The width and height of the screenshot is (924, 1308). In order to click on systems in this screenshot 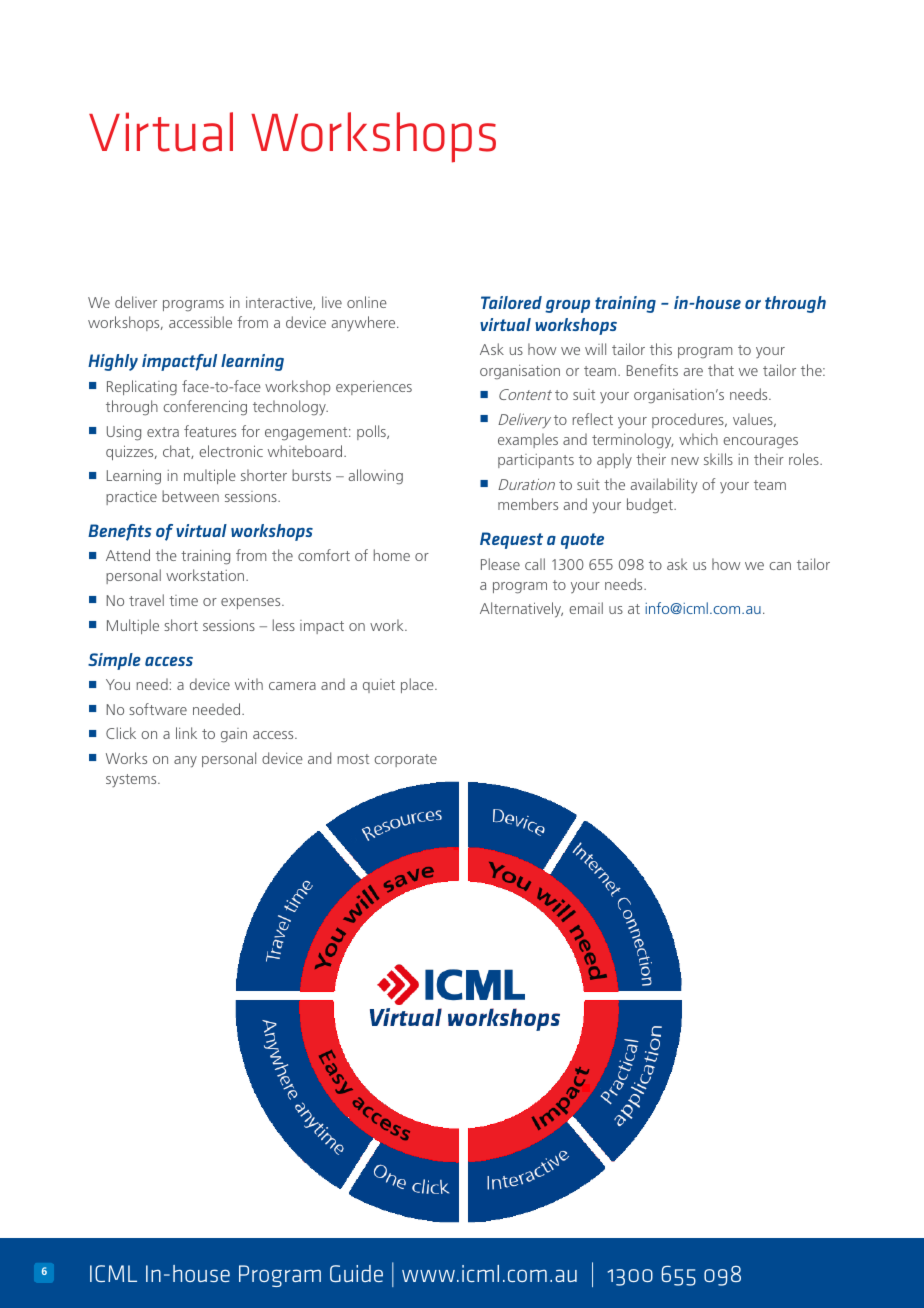, I will do `click(132, 781)`.
